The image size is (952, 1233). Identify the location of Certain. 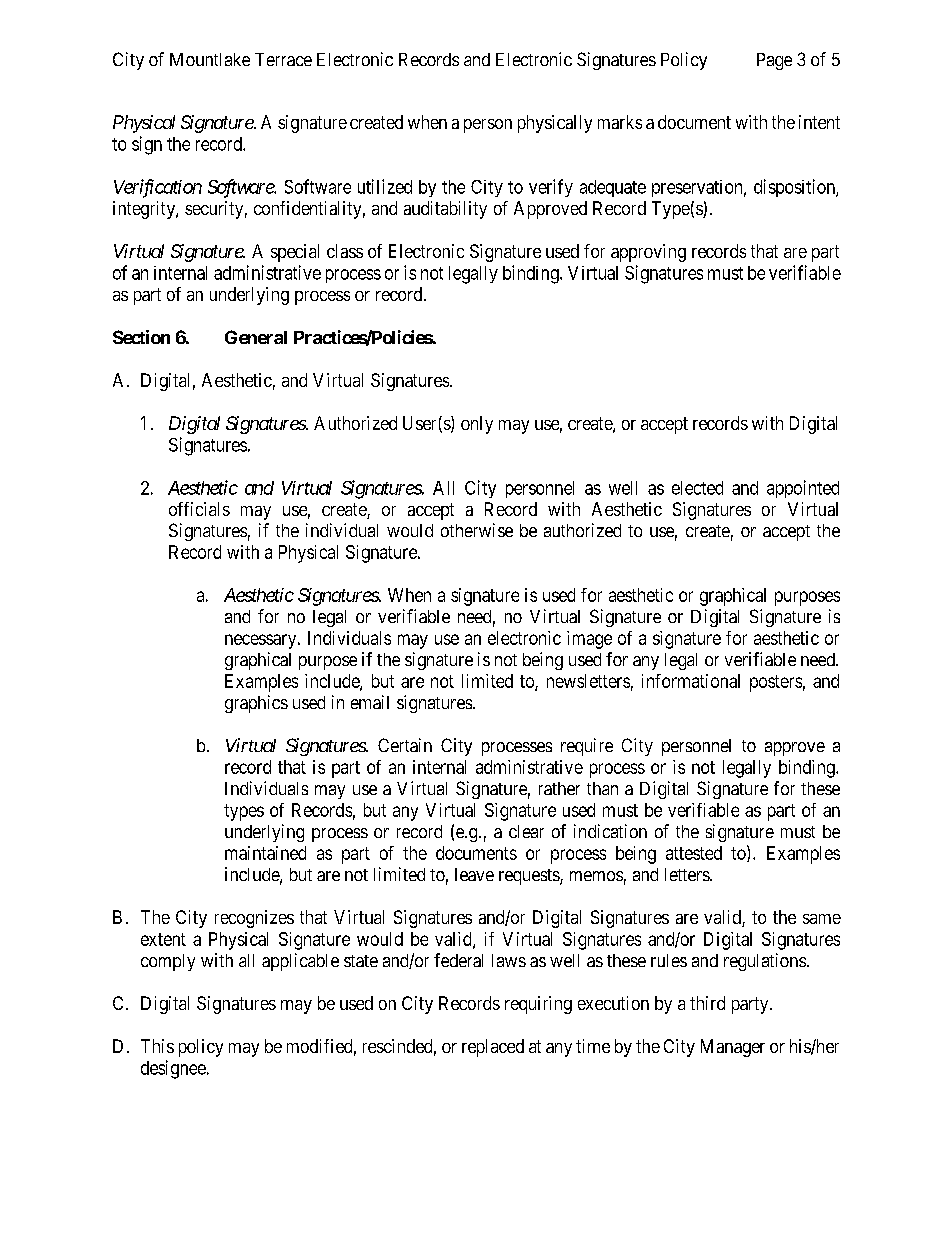
(405, 745).
